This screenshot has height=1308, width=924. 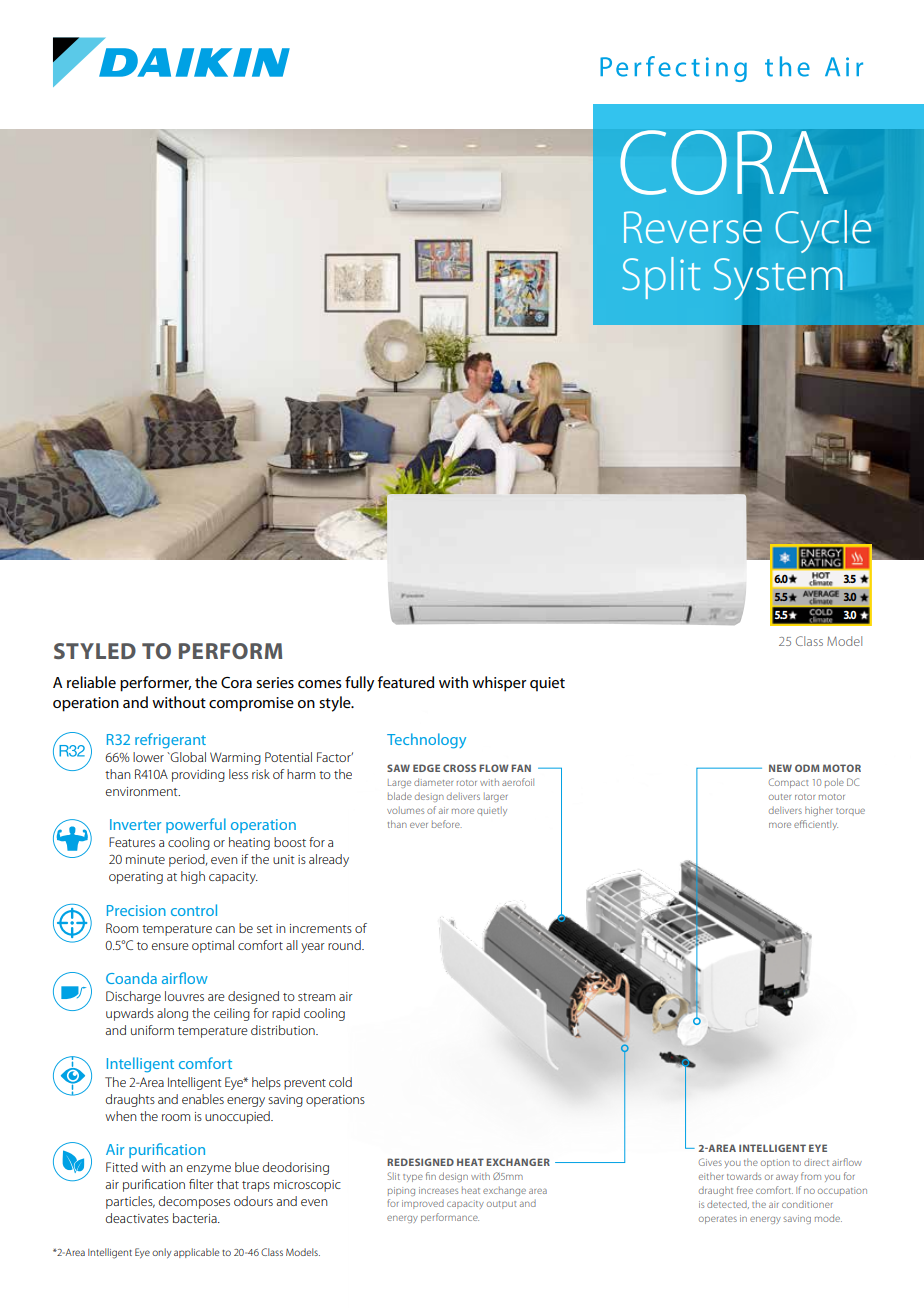 I want to click on Split, so click(x=661, y=278).
